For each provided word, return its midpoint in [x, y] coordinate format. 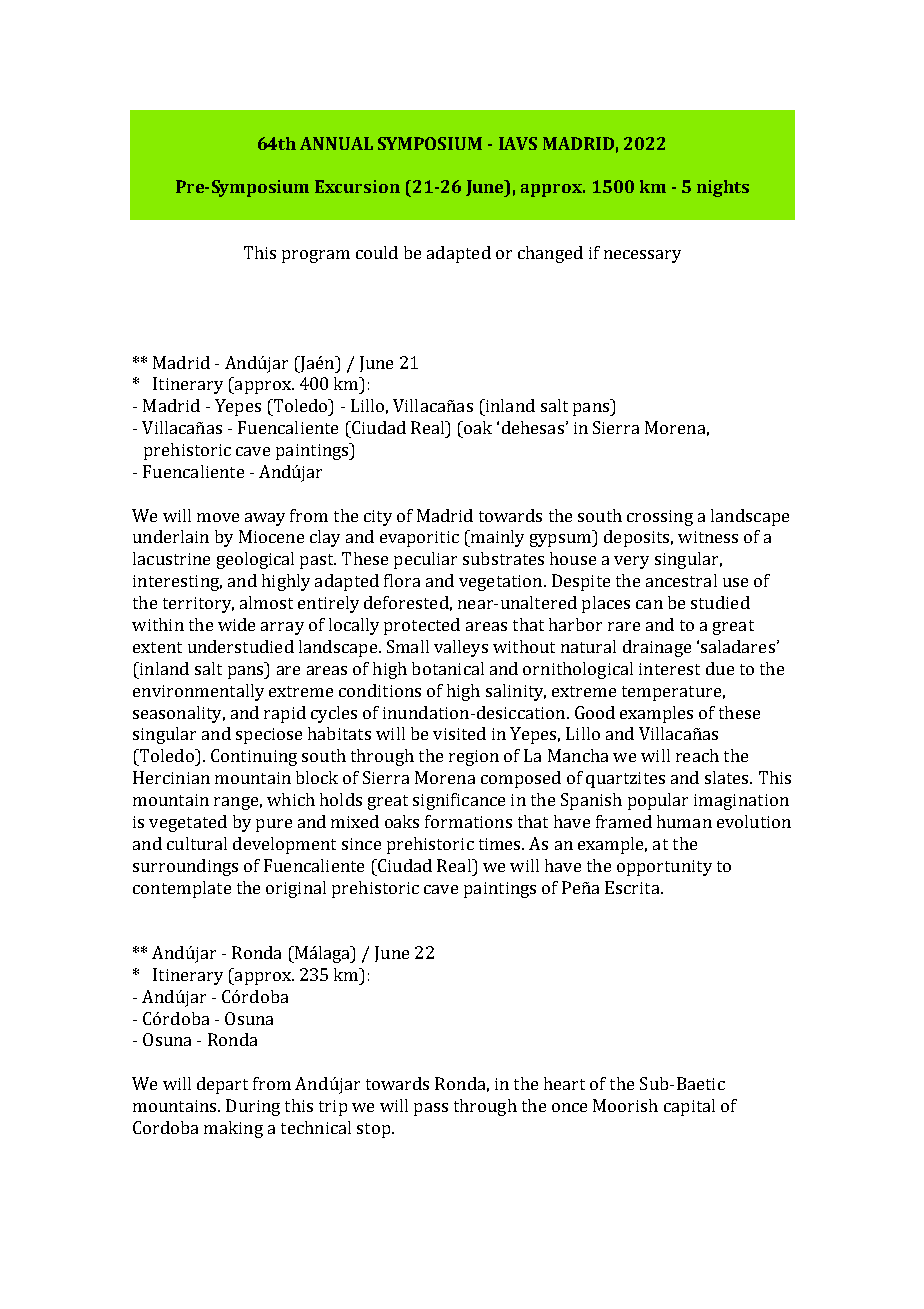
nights [723, 188]
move [218, 517]
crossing [660, 518]
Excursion [357, 186]
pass [431, 1109]
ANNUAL [336, 143]
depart [222, 1085]
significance [459, 801]
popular [658, 801]
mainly [496, 538]
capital [689, 1107]
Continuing [254, 757]
